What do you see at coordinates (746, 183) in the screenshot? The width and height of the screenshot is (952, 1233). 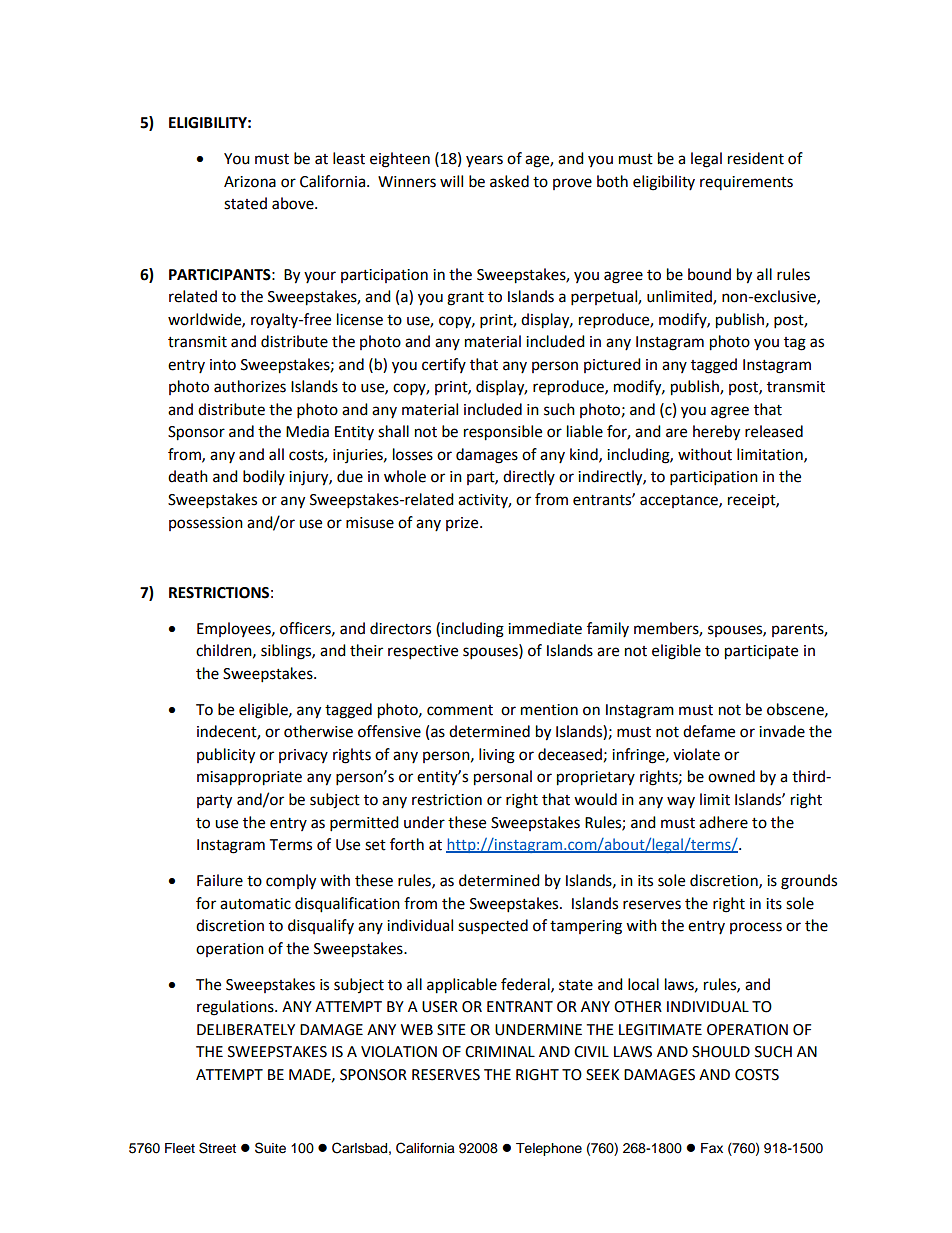 I see `requirements` at bounding box center [746, 183].
